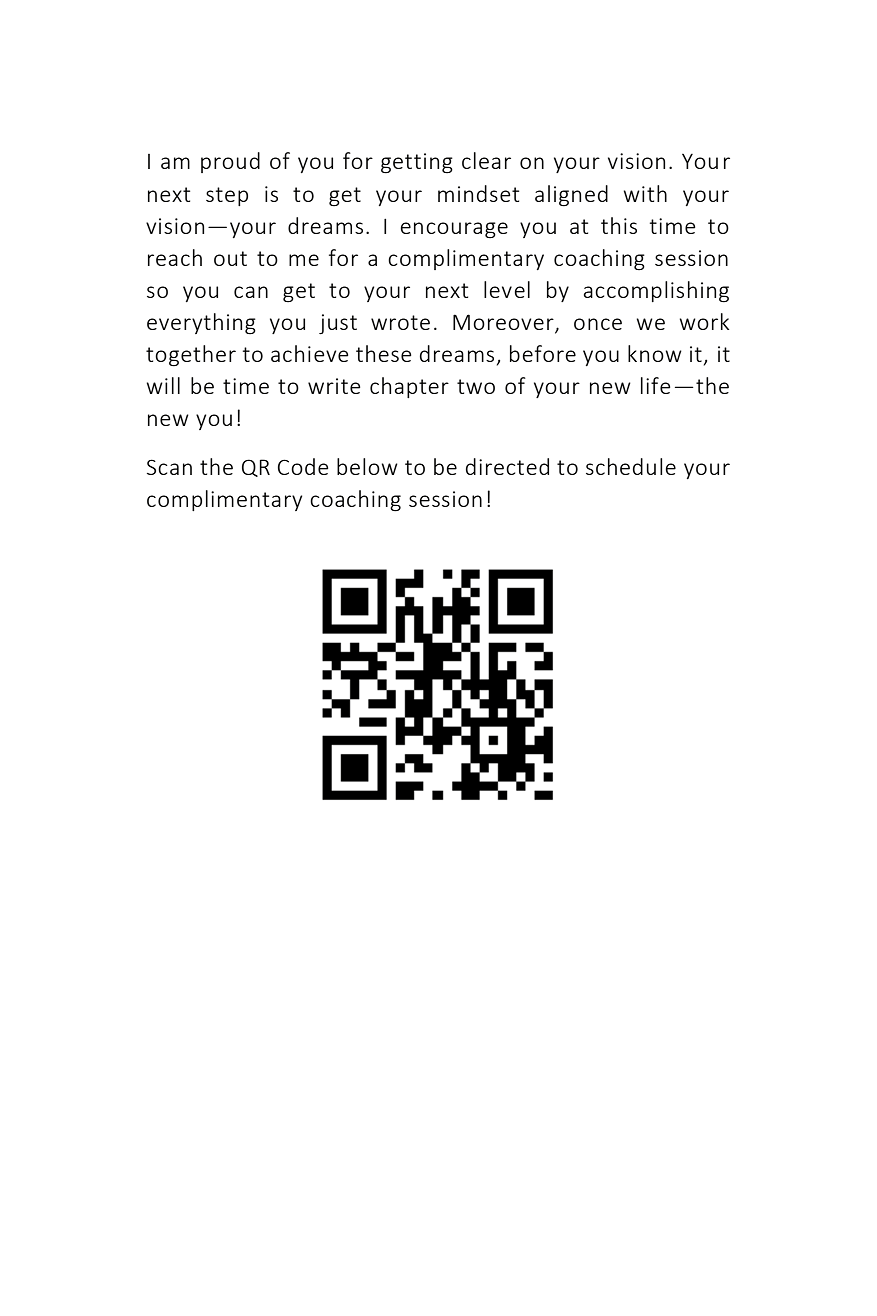 Image resolution: width=877 pixels, height=1316 pixels. I want to click on out, so click(230, 258).
